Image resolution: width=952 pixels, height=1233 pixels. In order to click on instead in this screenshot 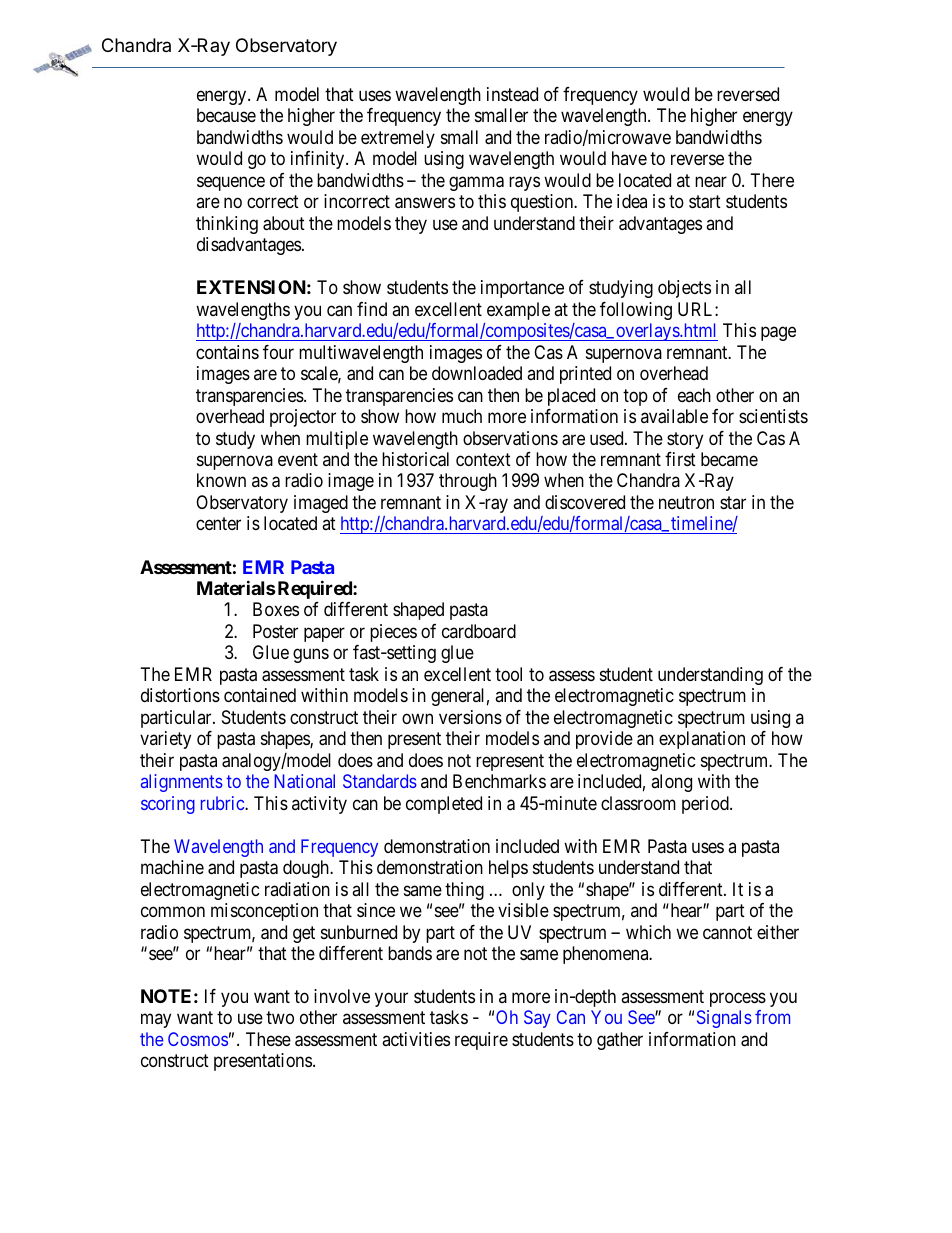, I will do `click(512, 94)`.
